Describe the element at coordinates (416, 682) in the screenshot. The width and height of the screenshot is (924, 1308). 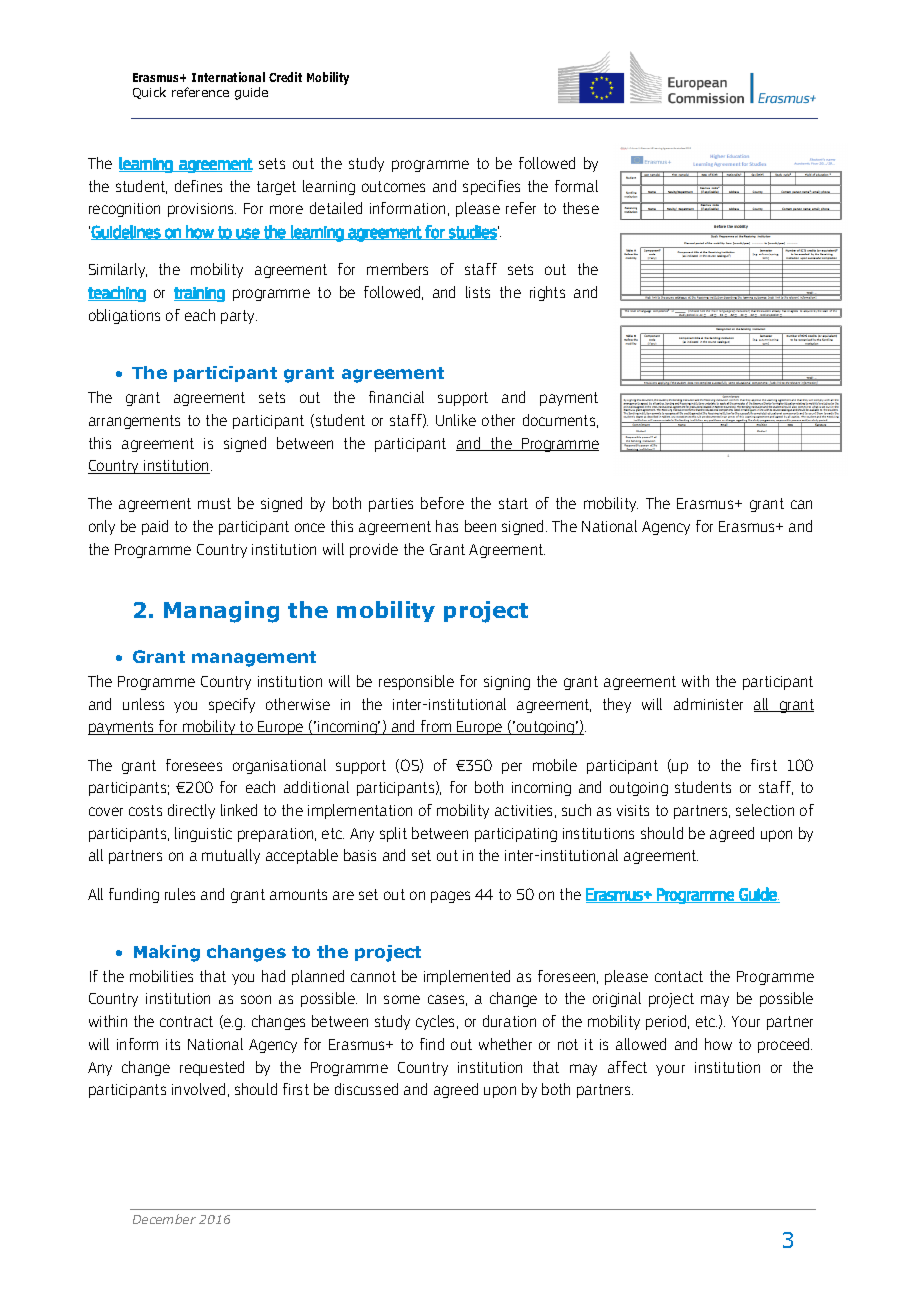
I see `responsible` at that location.
